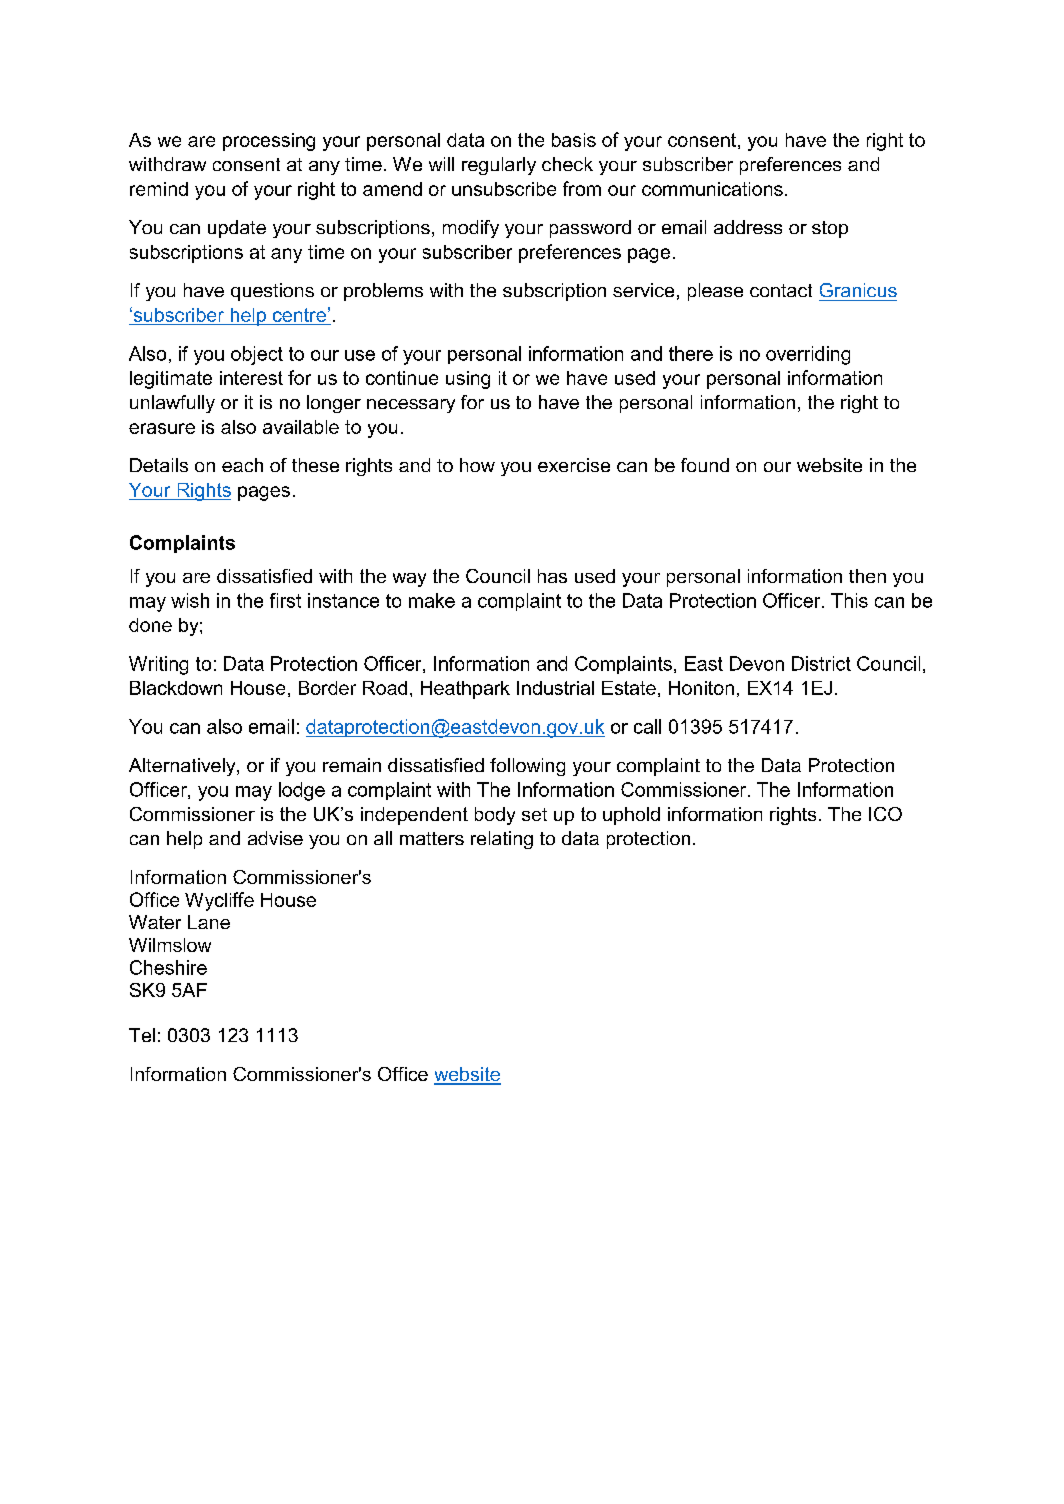 The height and width of the document is (1504, 1064). What do you see at coordinates (885, 814) in the document?
I see `ICO` at bounding box center [885, 814].
